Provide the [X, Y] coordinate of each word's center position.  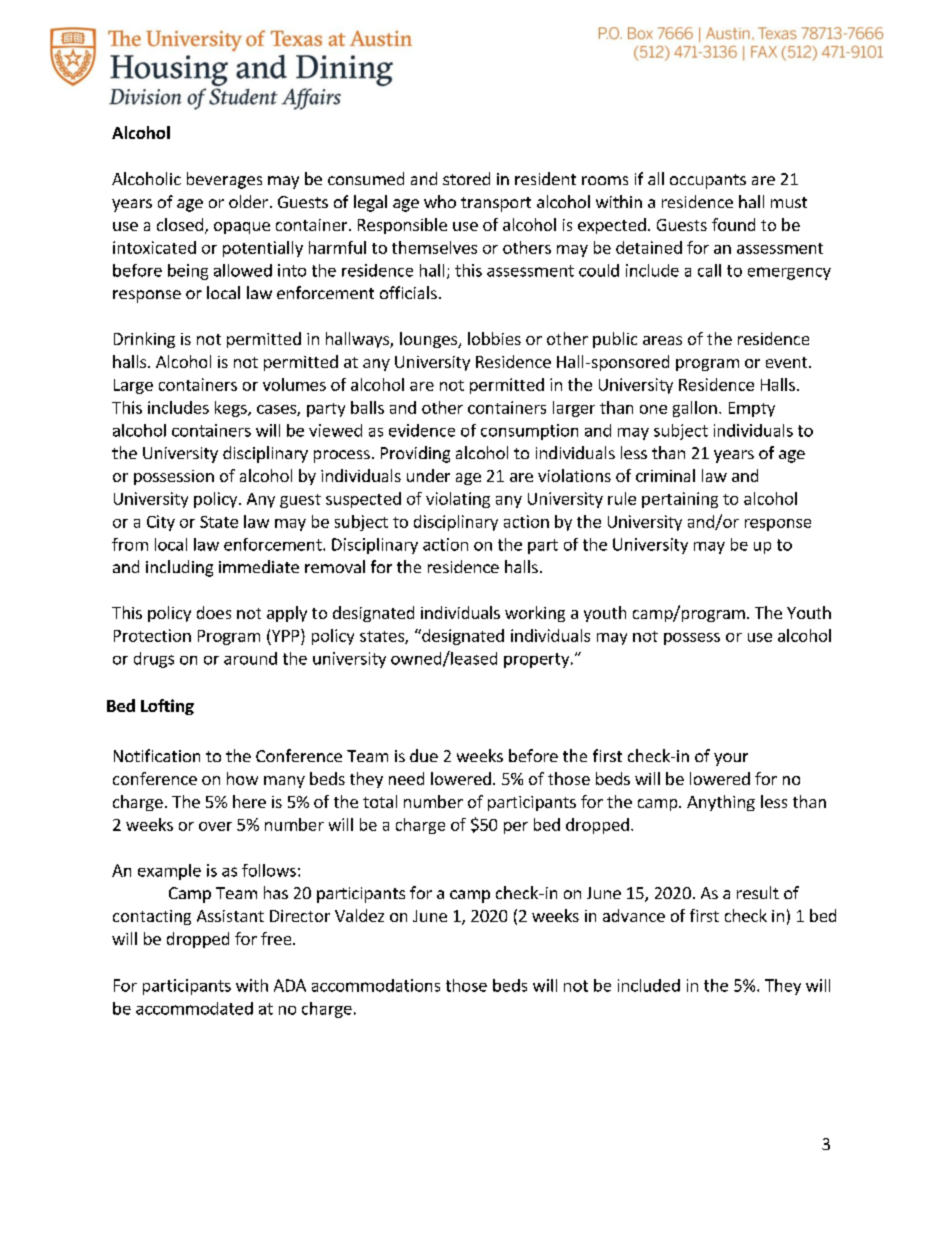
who [440, 201]
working [535, 614]
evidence [422, 430]
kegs [232, 409]
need [406, 778]
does [214, 612]
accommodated [194, 1008]
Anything [721, 803]
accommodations [376, 985]
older [248, 201]
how [242, 778]
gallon [695, 409]
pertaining [680, 500]
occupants [708, 181]
